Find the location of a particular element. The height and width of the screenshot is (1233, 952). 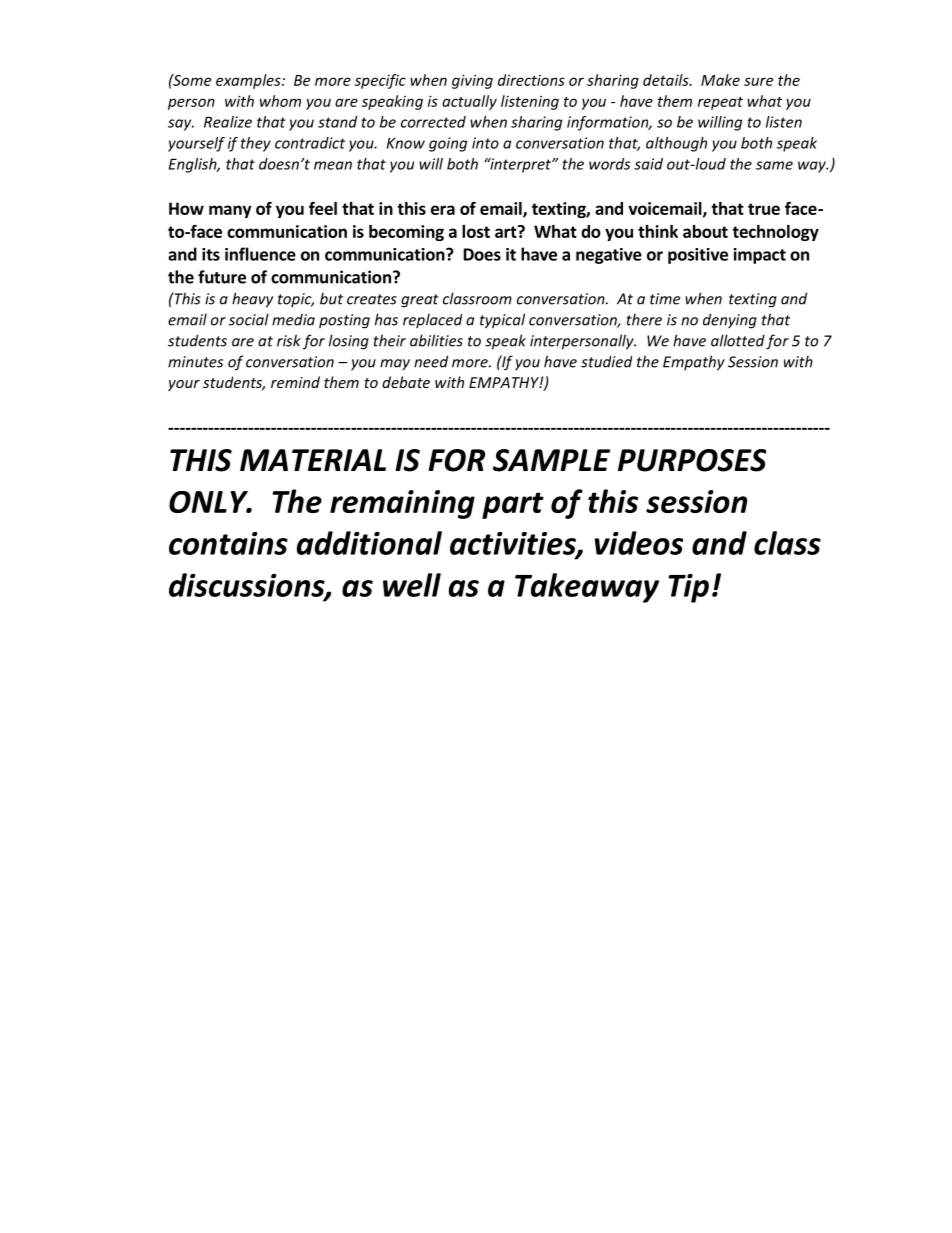

lost is located at coordinates (476, 231).
